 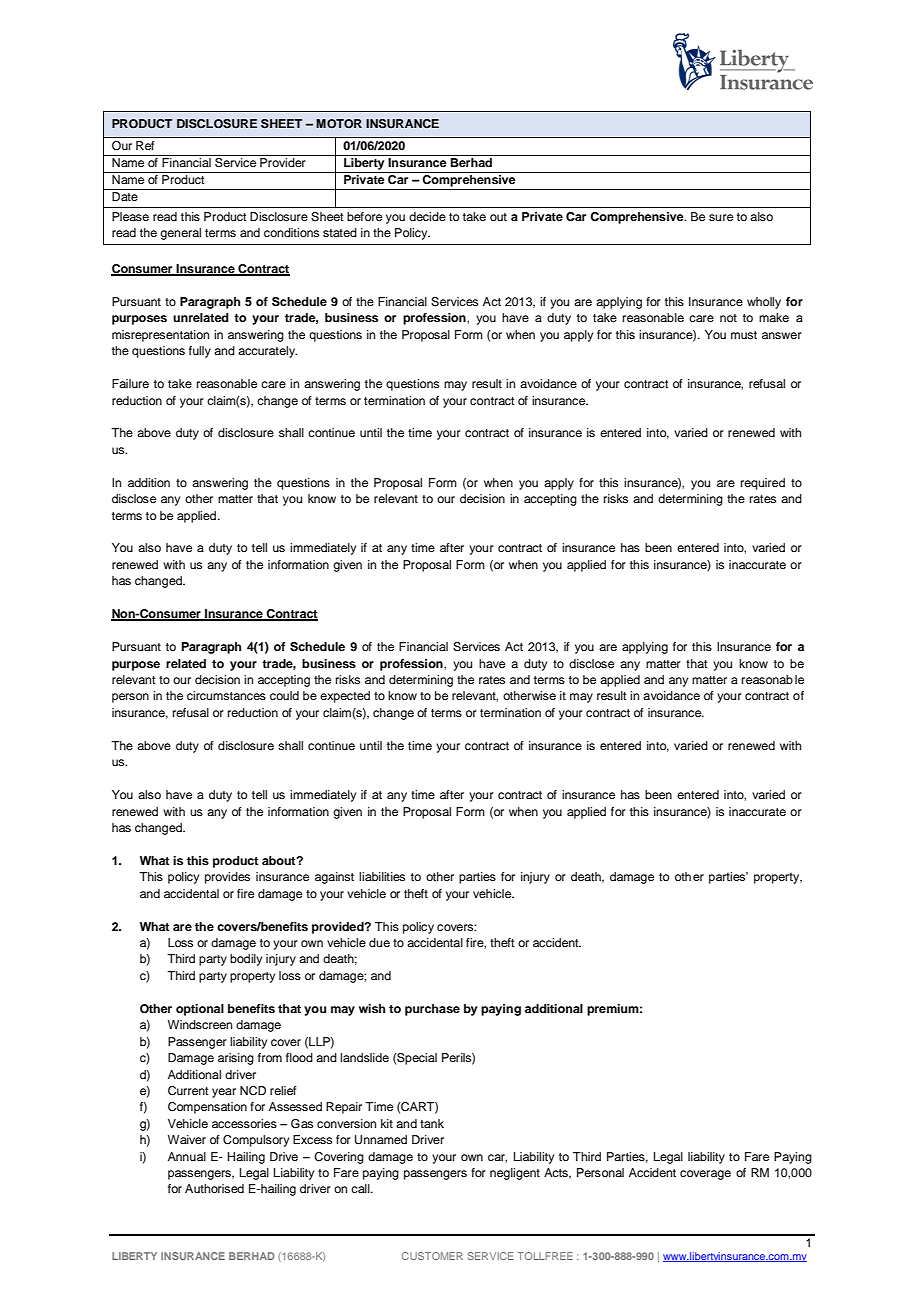 I want to click on CUSTOMER, so click(x=432, y=1256).
